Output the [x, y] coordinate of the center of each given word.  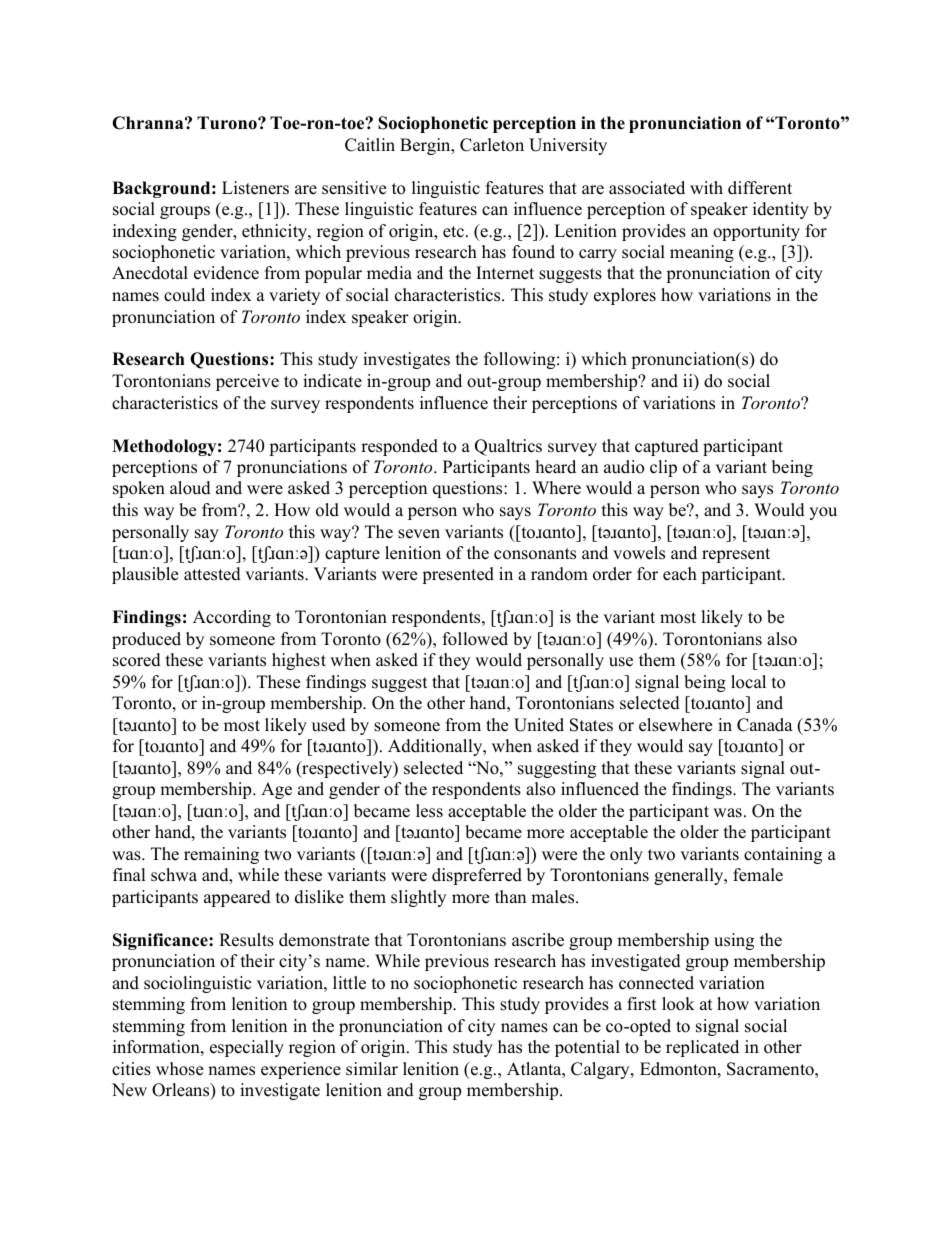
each [680, 574]
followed [475, 639]
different [760, 188]
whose [179, 1069]
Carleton [492, 145]
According [232, 618]
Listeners [255, 188]
